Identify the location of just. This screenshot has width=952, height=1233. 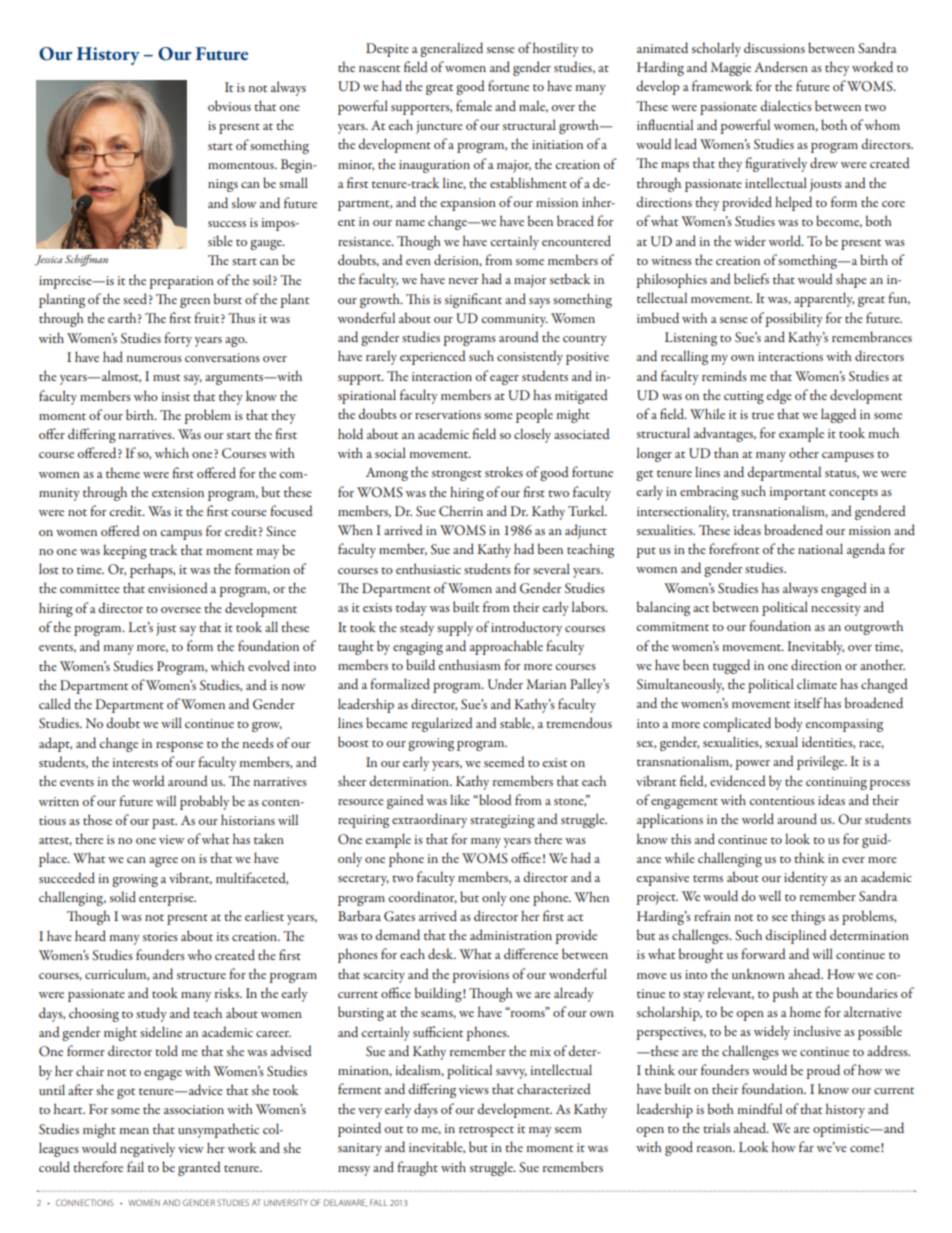
(166, 629).
